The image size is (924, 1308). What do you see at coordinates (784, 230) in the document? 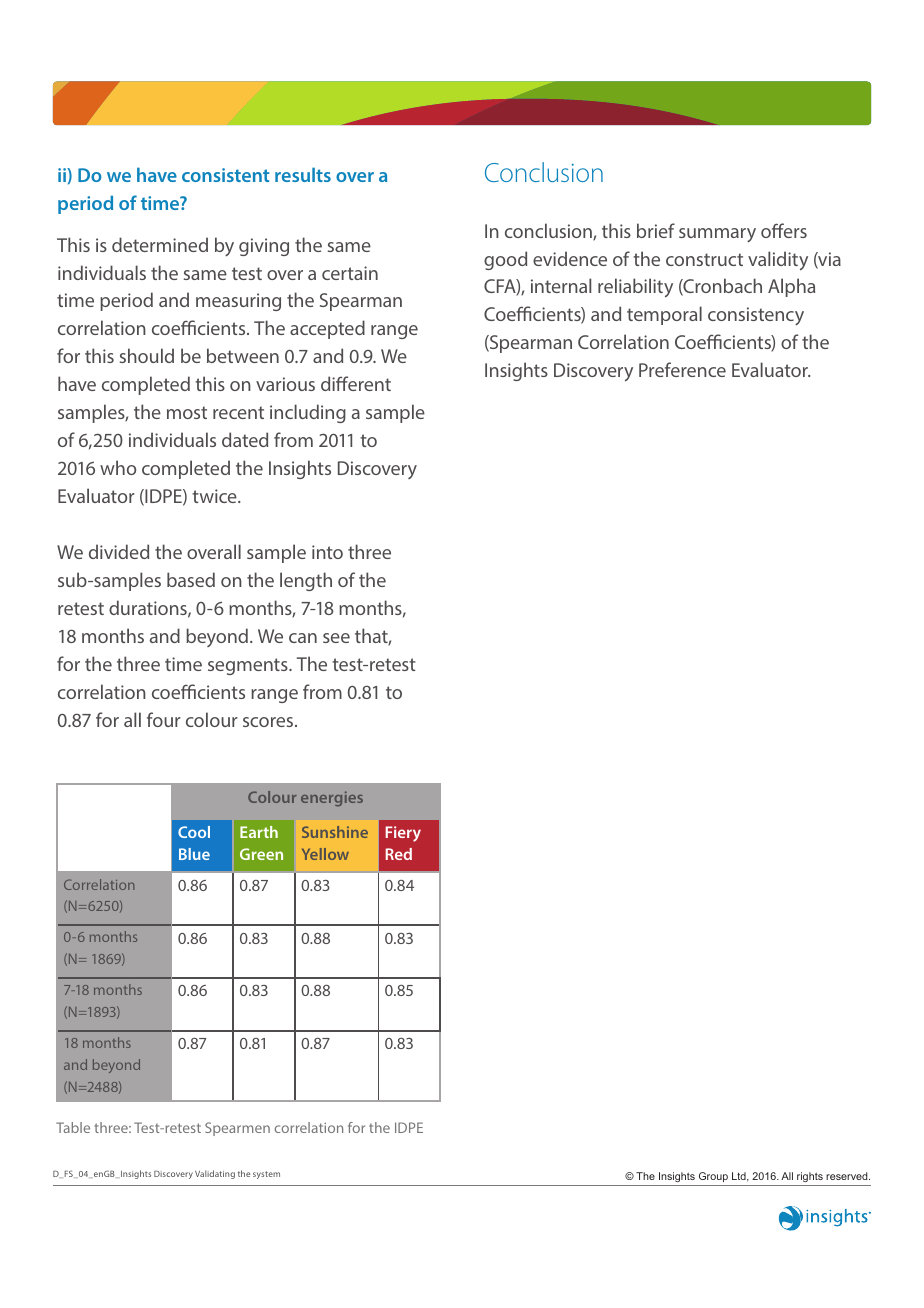
I see `offers` at bounding box center [784, 230].
